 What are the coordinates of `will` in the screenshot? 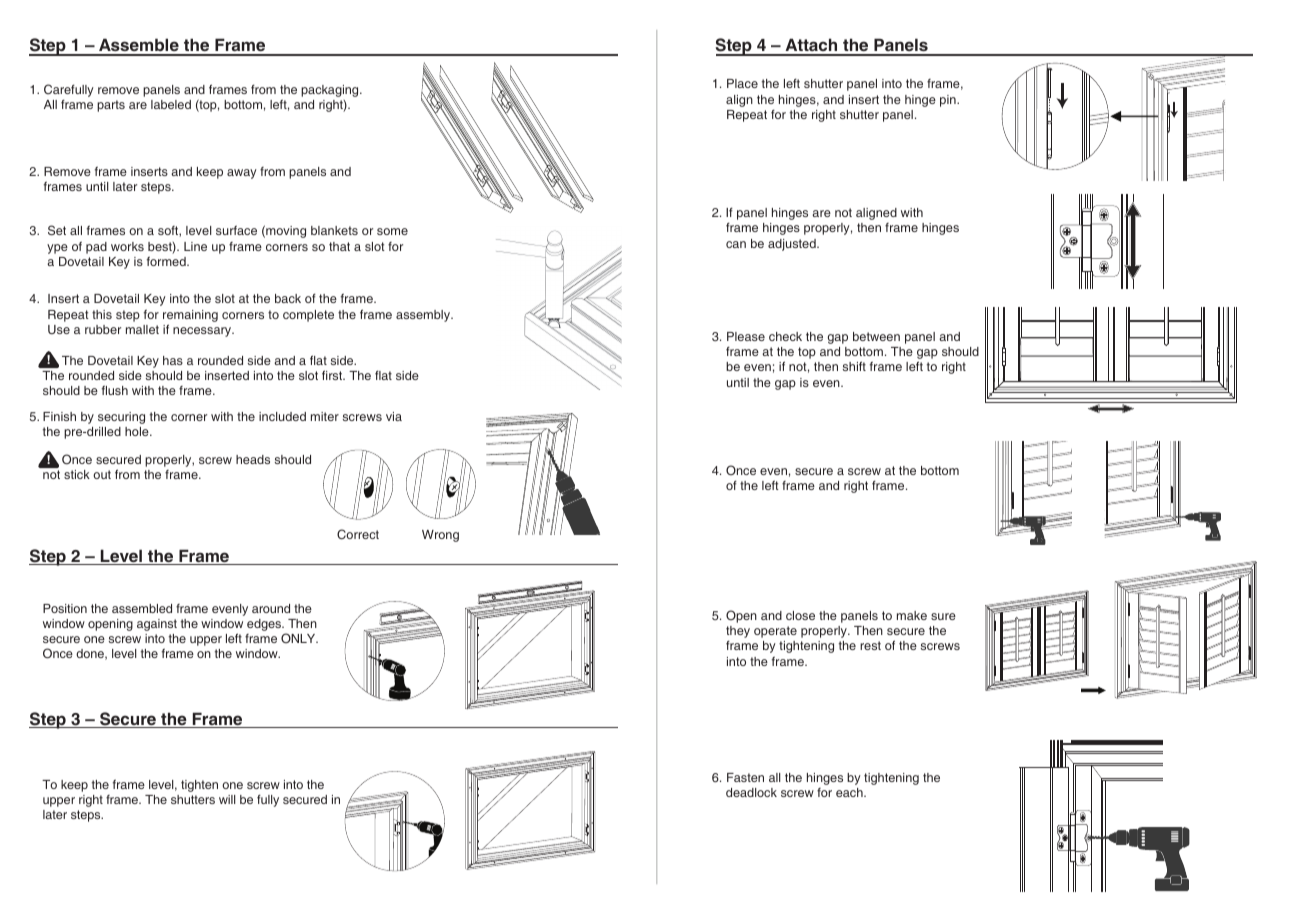 It's located at (227, 799).
